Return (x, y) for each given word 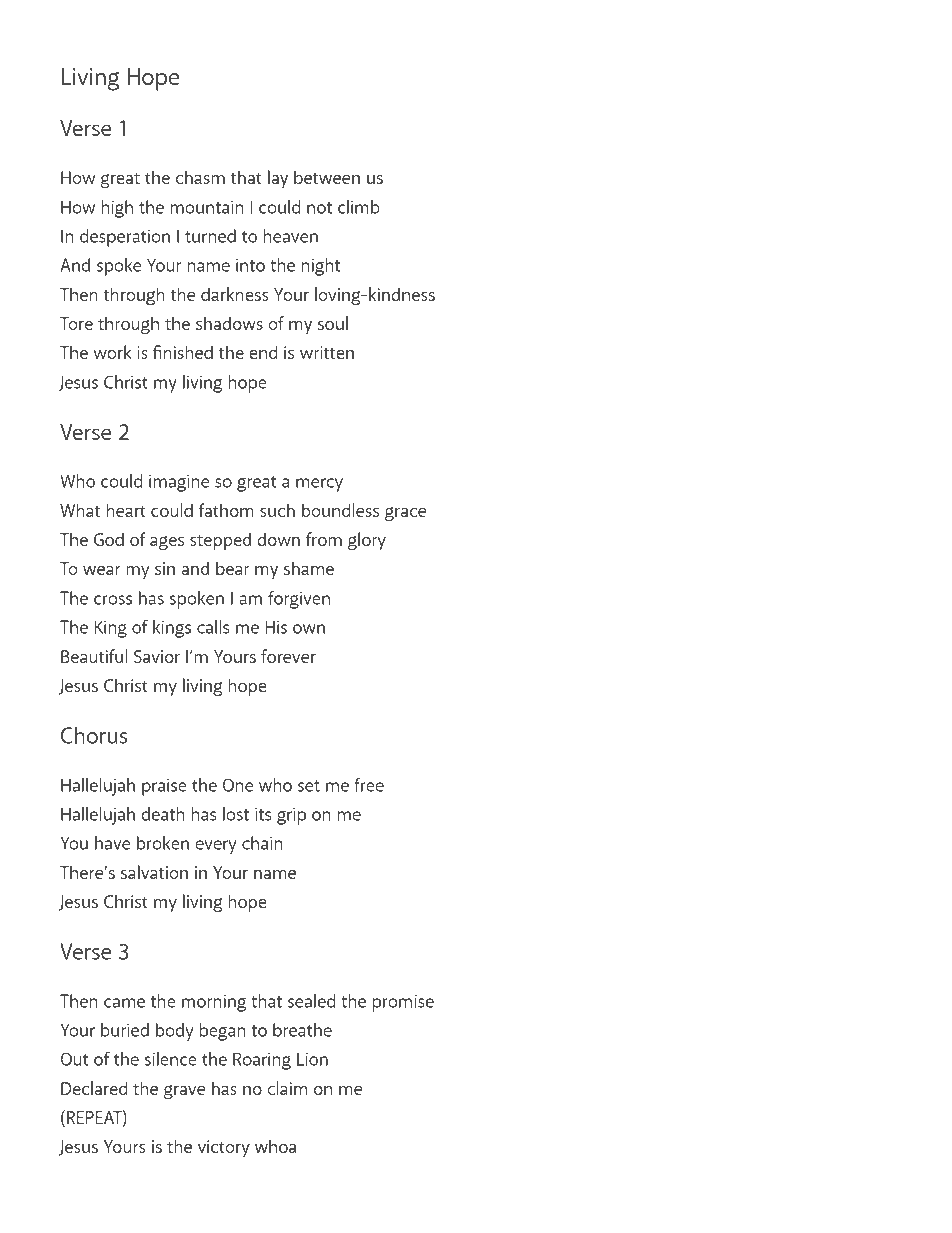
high (117, 209)
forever (288, 656)
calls (213, 627)
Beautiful (94, 656)
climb (359, 207)
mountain (207, 207)
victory (224, 1149)
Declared (94, 1088)
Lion (312, 1059)
